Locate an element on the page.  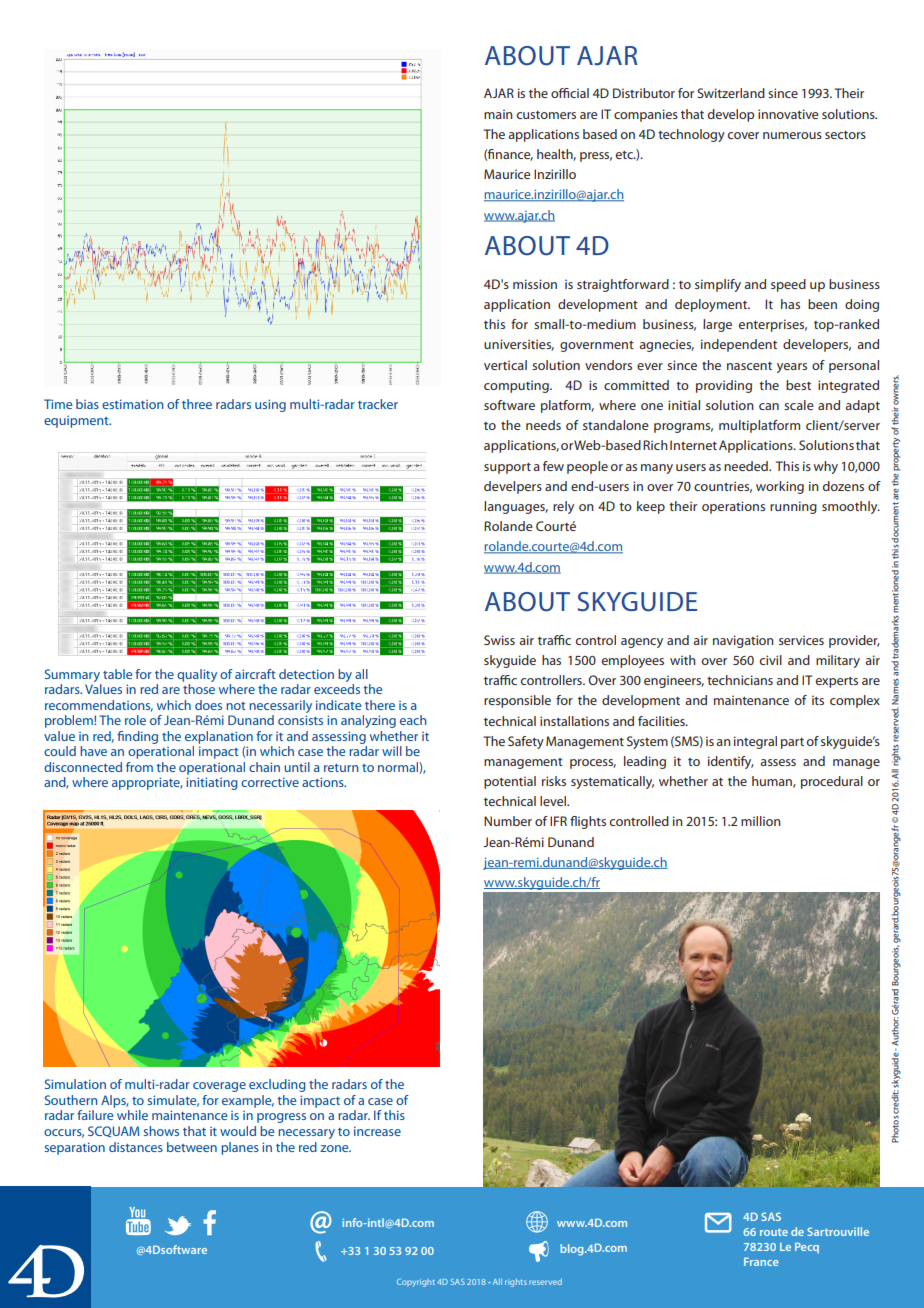
numerous is located at coordinates (792, 135).
